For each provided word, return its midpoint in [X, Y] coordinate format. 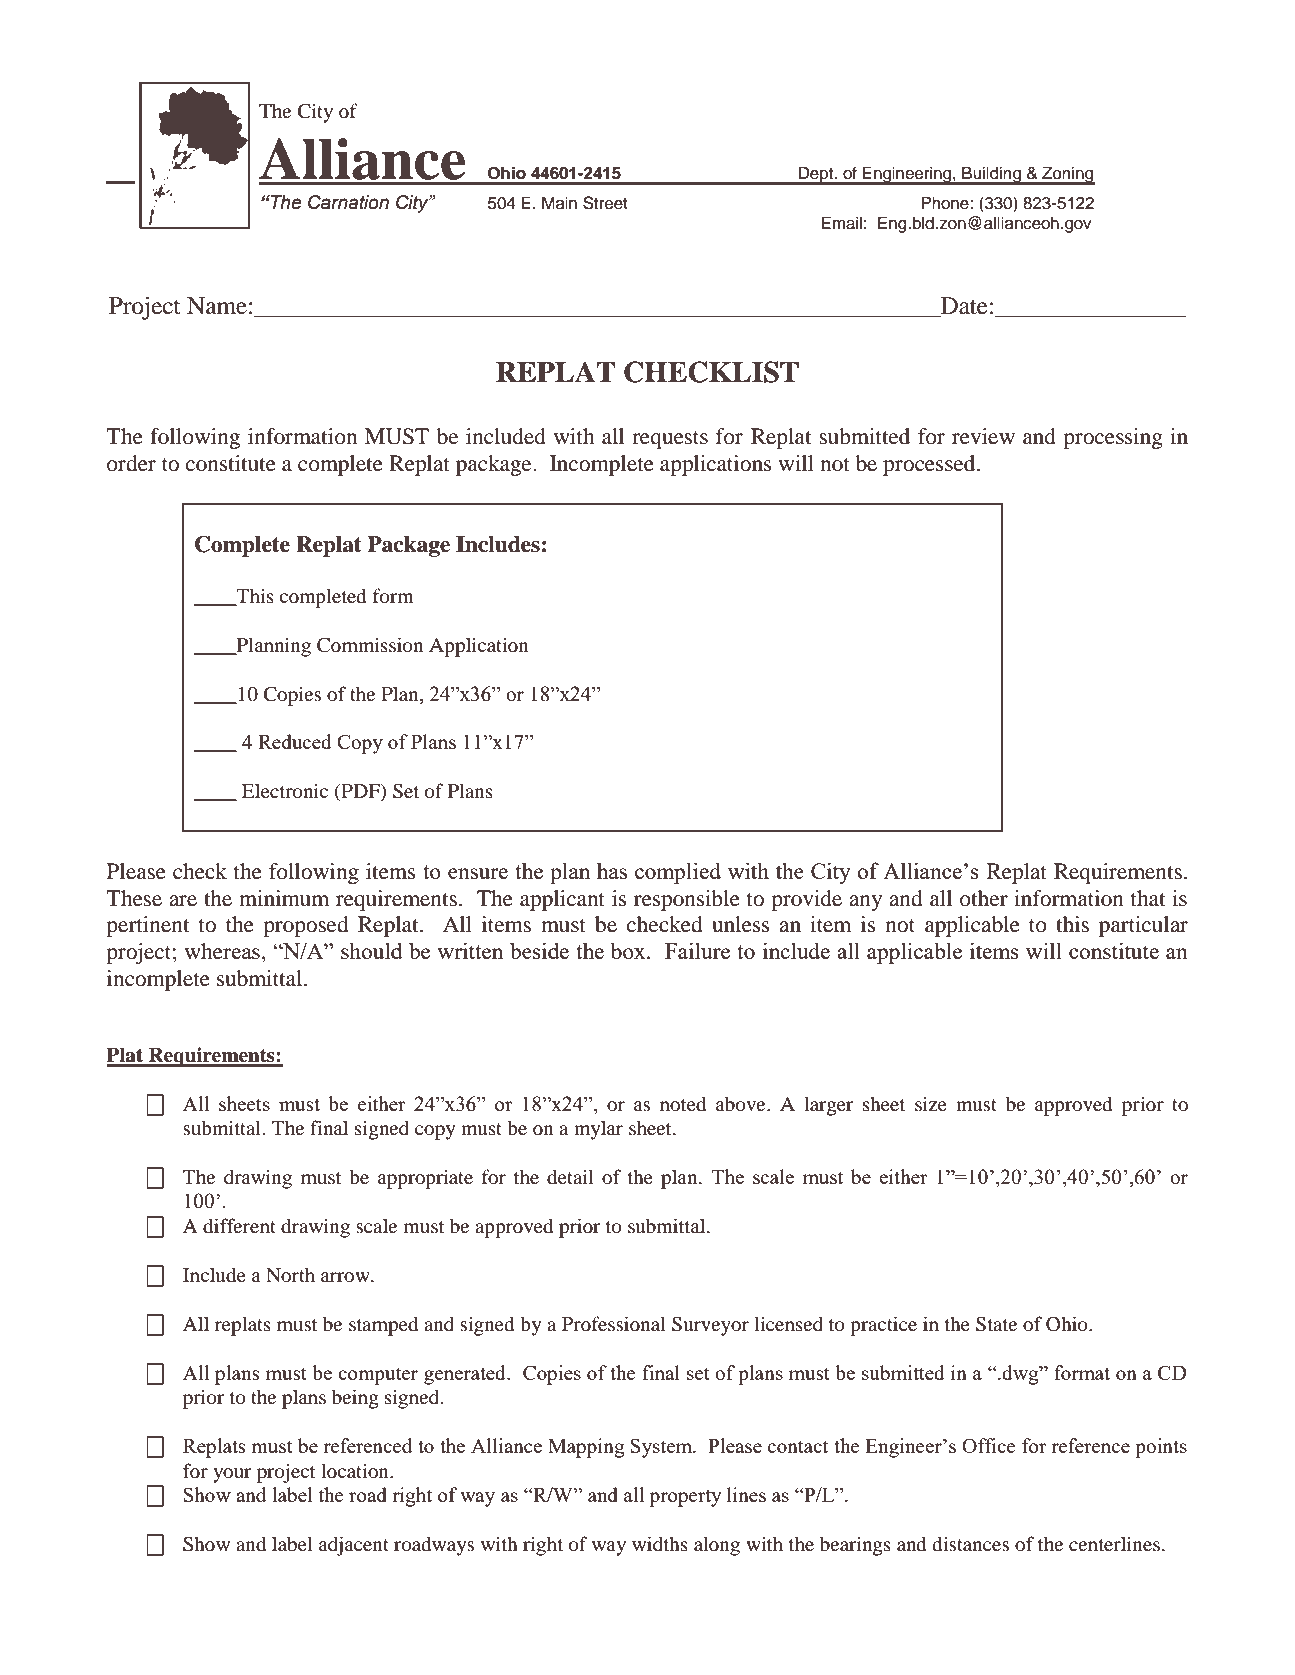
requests [670, 440]
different [239, 1225]
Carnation [348, 202]
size [931, 1103]
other [984, 898]
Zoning [1067, 175]
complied [678, 873]
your [232, 1475]
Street [605, 203]
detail [570, 1176]
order [131, 463]
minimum [284, 898]
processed [930, 465]
